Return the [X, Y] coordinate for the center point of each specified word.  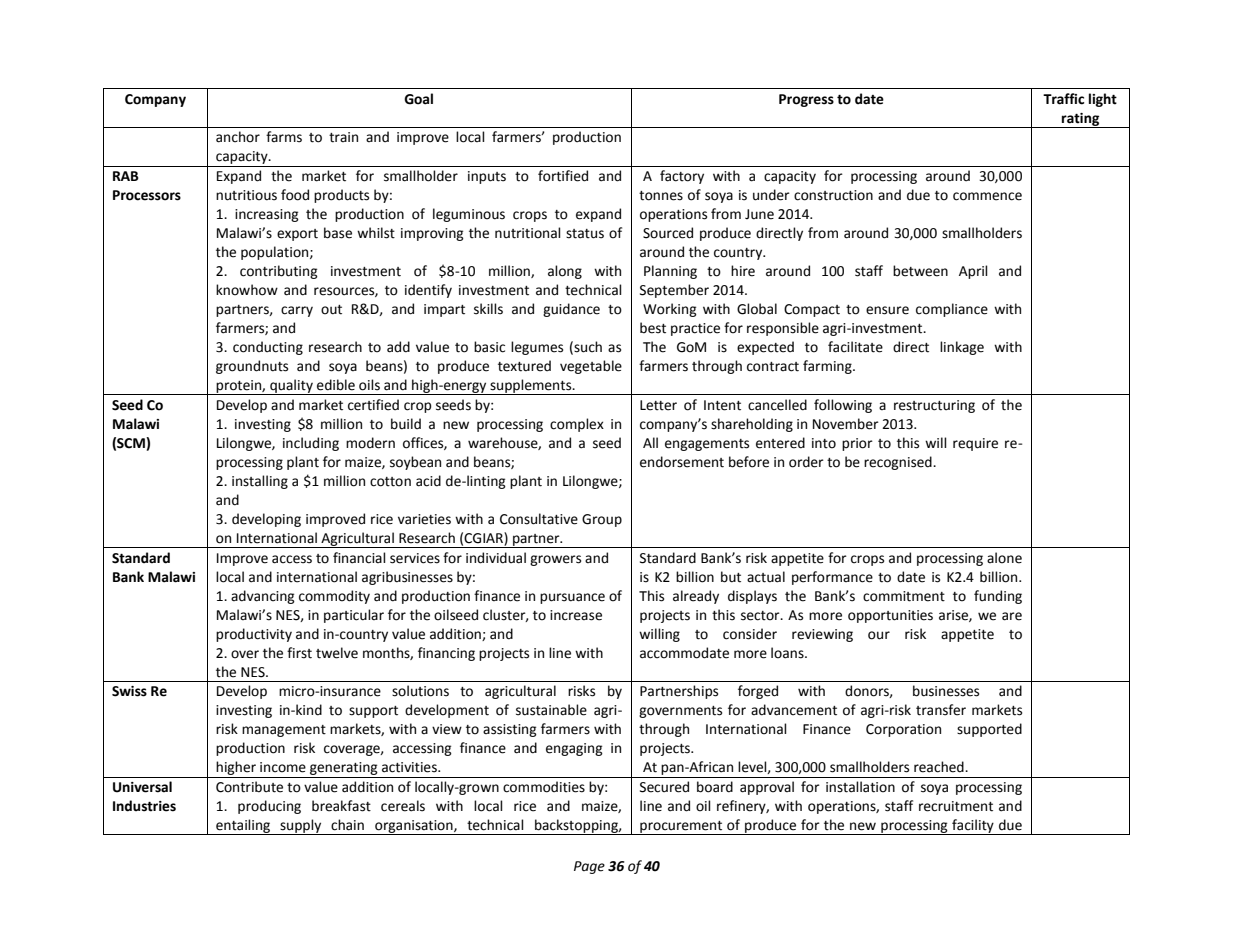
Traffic [1063, 99]
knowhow [247, 290]
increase [576, 615]
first [299, 653]
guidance [571, 310]
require [975, 444]
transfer [941, 710]
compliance [952, 310]
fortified [563, 176]
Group [602, 520]
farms [284, 137]
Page [589, 867]
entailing [243, 827]
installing [260, 482]
